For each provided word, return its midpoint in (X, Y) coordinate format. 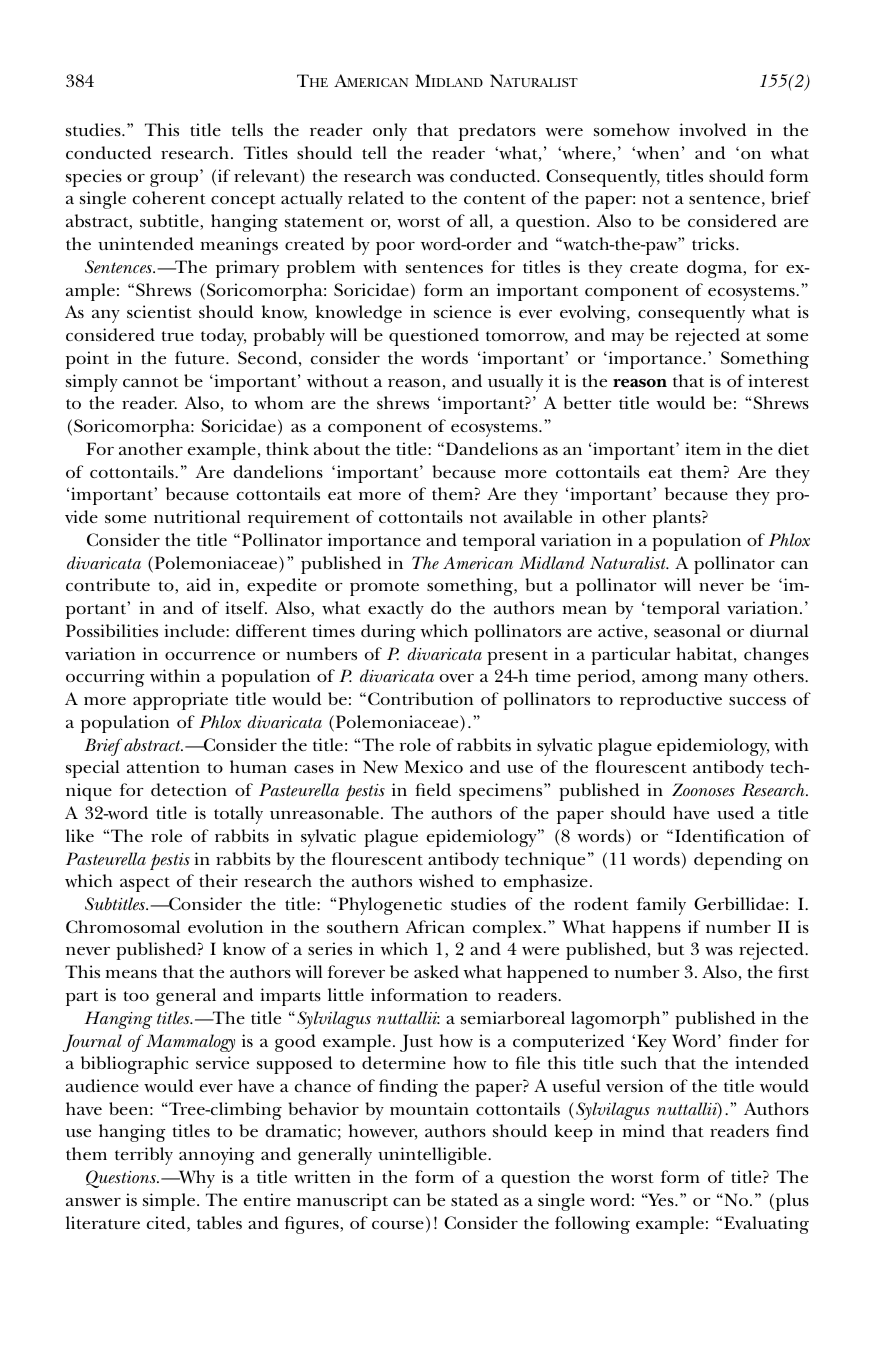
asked (436, 971)
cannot (151, 382)
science (462, 312)
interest (778, 381)
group (174, 180)
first (793, 972)
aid (199, 584)
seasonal (687, 630)
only (390, 132)
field (433, 789)
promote (384, 588)
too (136, 996)
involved (713, 130)
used (735, 812)
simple (169, 1202)
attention (163, 766)
